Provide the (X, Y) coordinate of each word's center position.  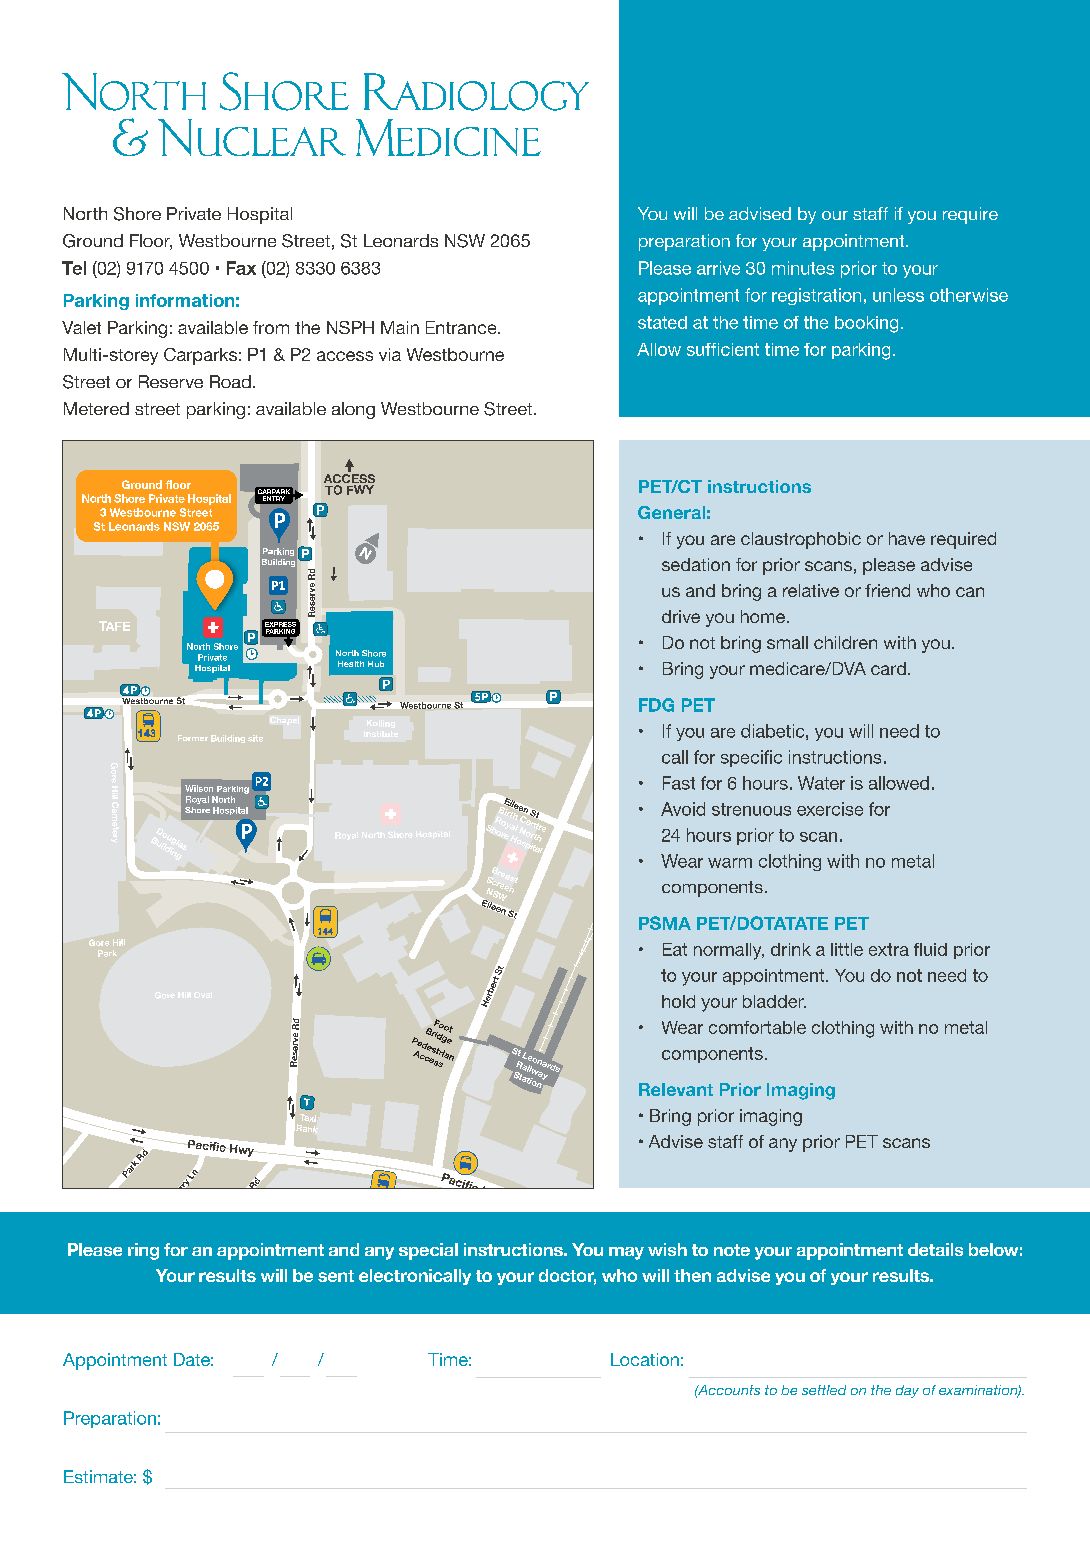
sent (336, 1276)
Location (645, 1359)
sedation (696, 564)
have (907, 538)
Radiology (476, 92)
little (847, 949)
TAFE (114, 626)
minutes (803, 268)
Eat (675, 949)
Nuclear (252, 137)
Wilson (199, 788)
